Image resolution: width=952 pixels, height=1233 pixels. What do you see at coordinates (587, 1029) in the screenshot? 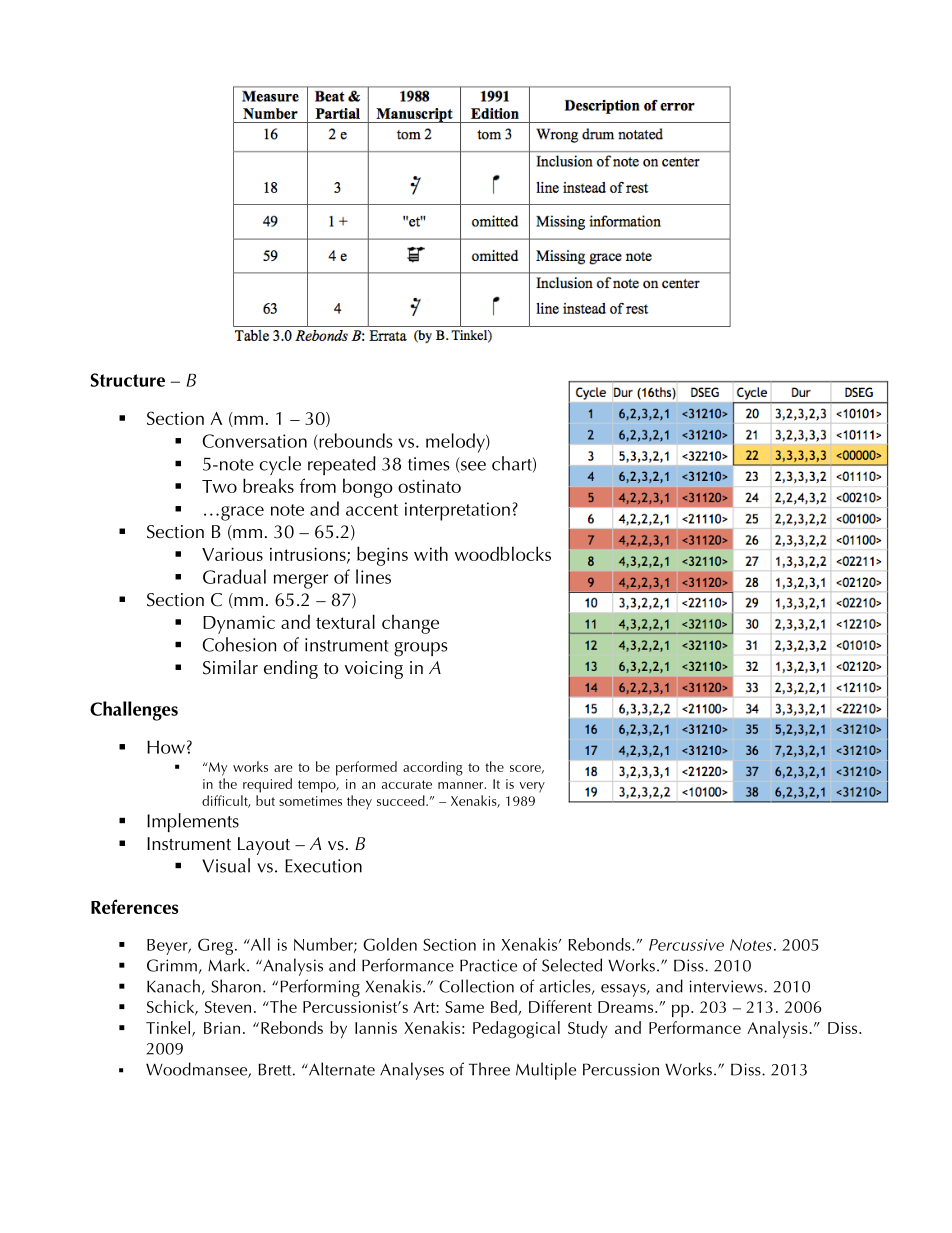
I see `Study` at bounding box center [587, 1029].
